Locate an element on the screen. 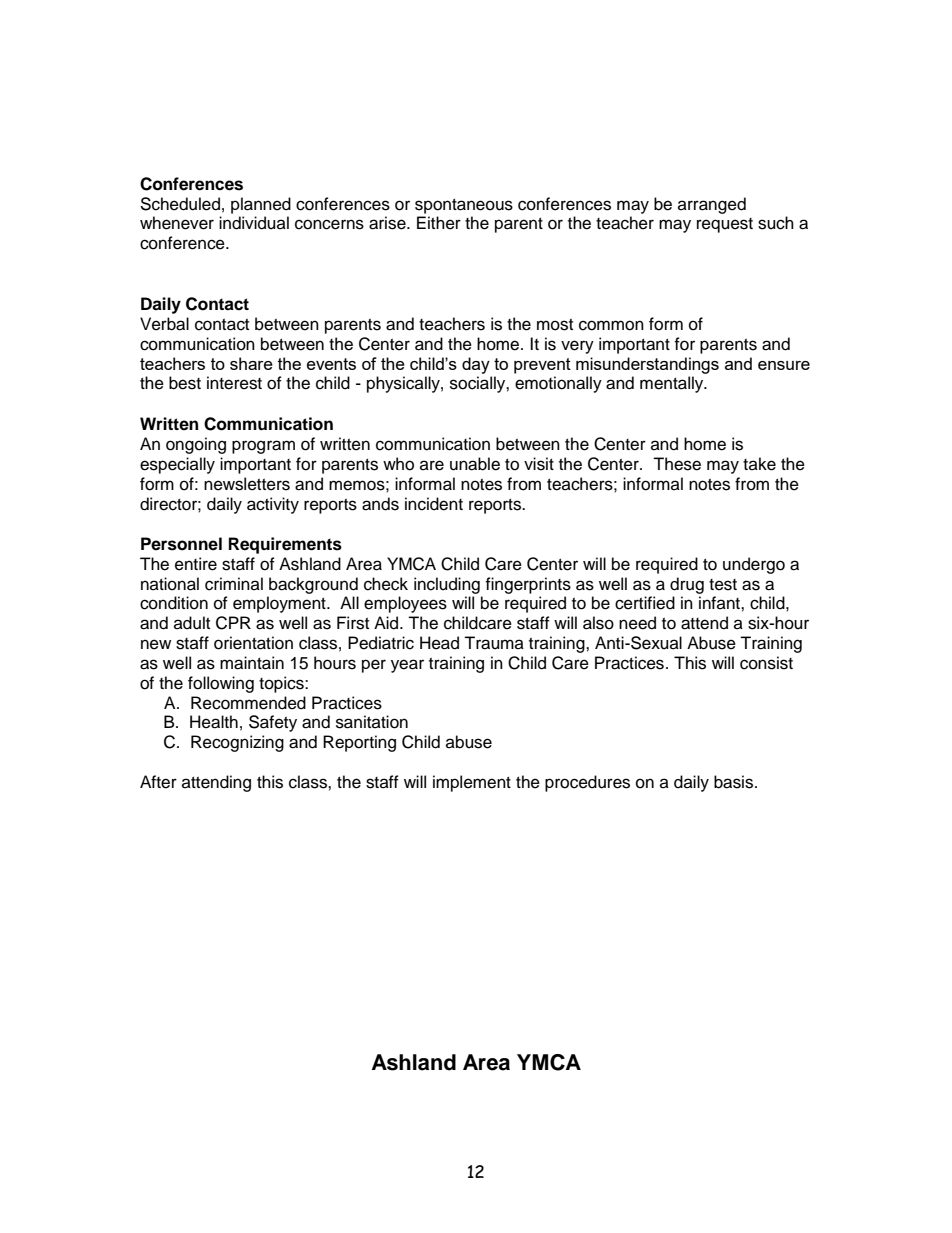  newsletters is located at coordinates (247, 484).
